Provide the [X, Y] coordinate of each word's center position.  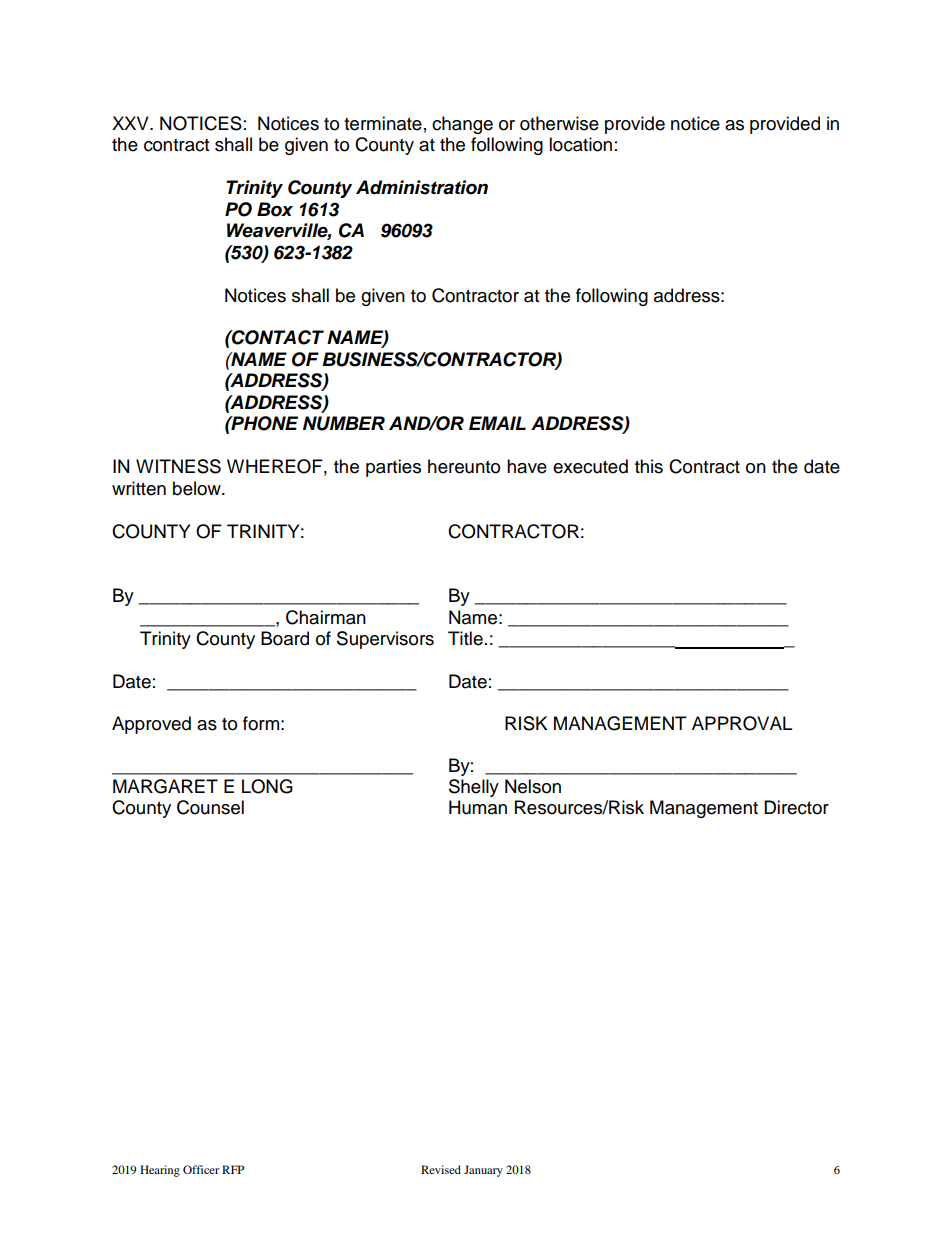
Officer [201, 1169]
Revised [441, 1169]
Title [465, 638]
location [580, 144]
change [462, 125]
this [649, 466]
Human [478, 807]
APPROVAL [742, 723]
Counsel [210, 807]
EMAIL [497, 423]
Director [796, 807]
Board [285, 638]
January [483, 1171]
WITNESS [178, 466]
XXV [131, 123]
